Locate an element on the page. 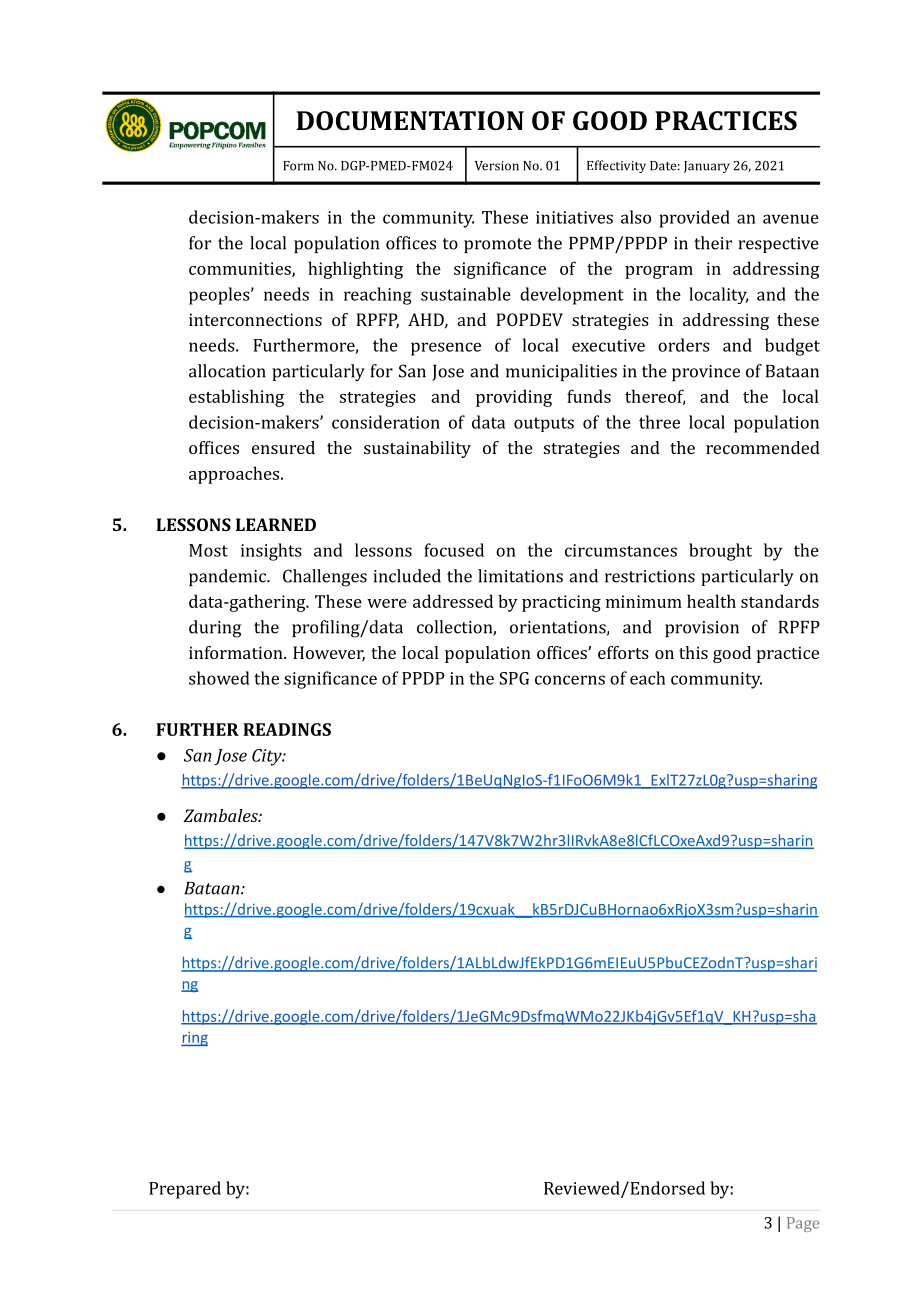  SPG is located at coordinates (514, 678).
